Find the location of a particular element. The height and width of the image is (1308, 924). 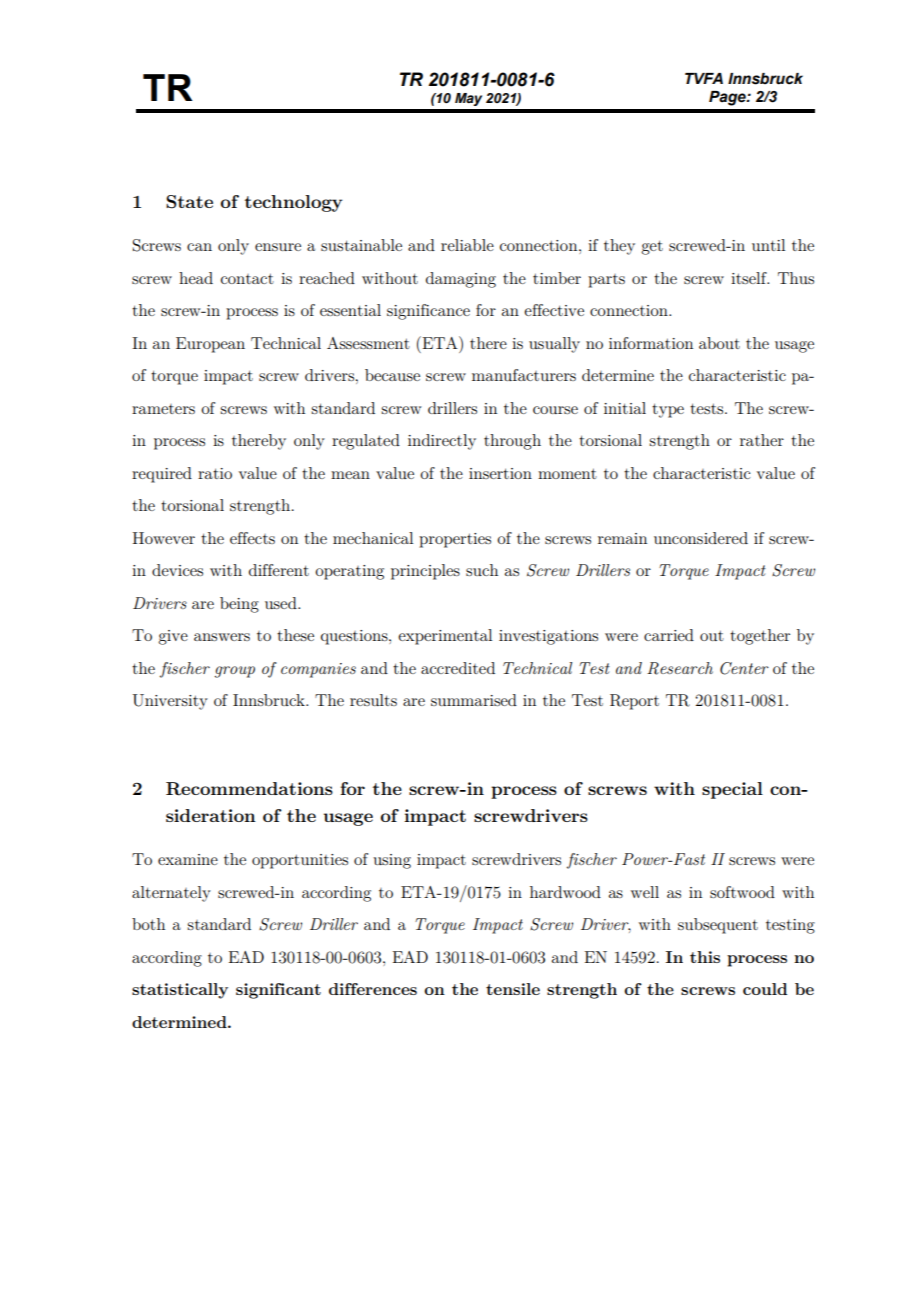

remain is located at coordinates (622, 538).
